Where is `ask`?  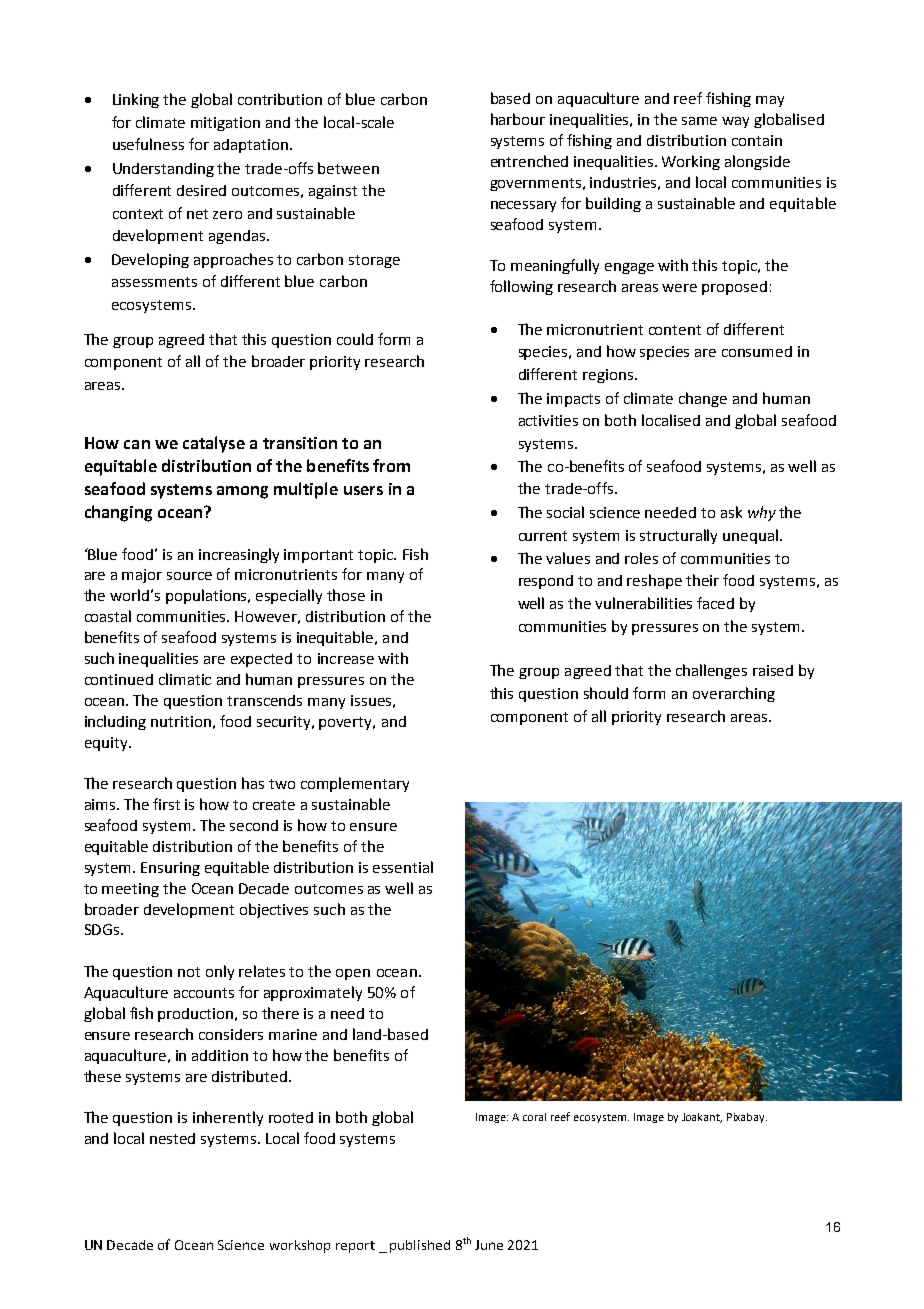
ask is located at coordinates (731, 512).
